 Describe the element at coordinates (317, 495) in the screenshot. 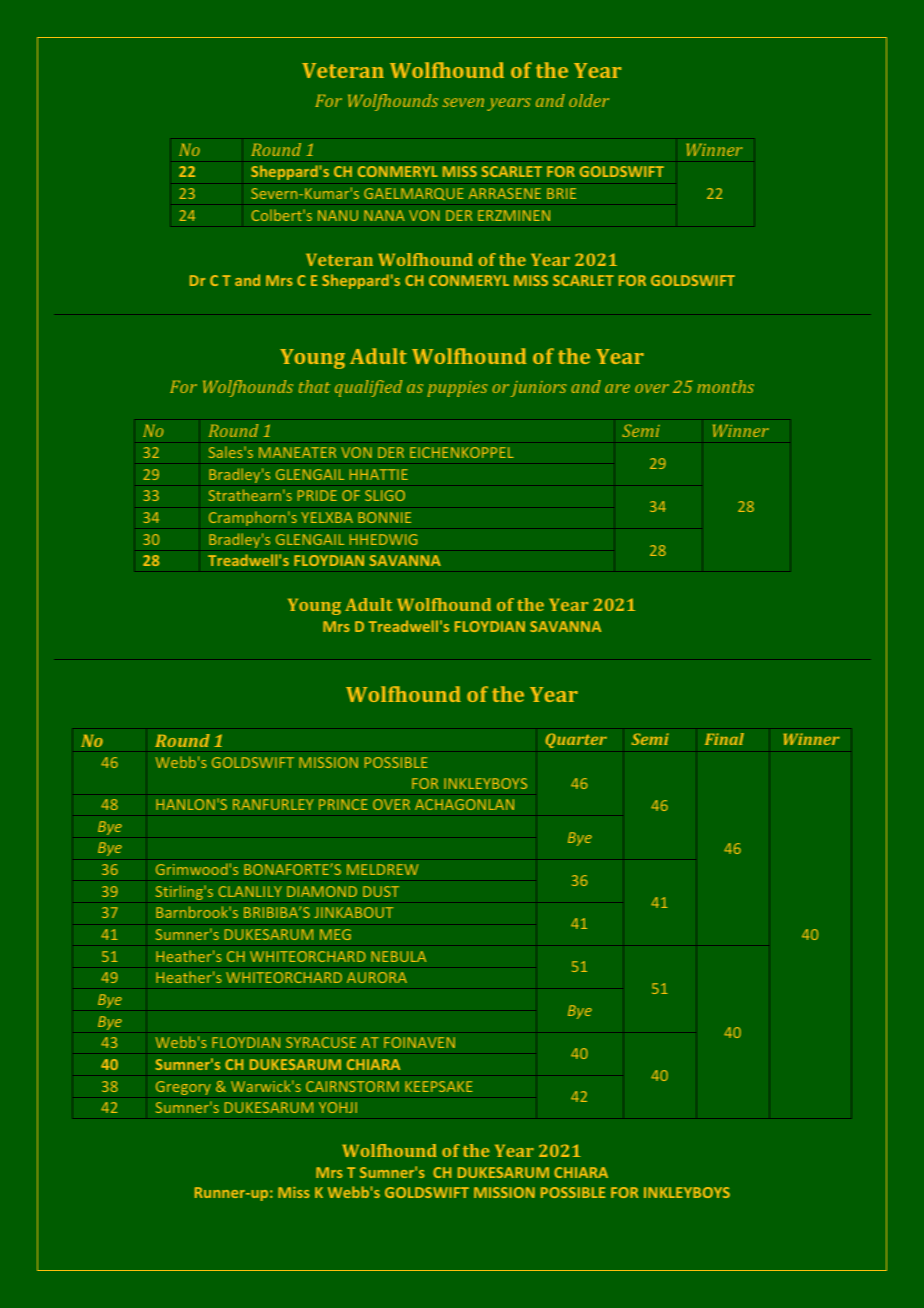

I see `PRIDE` at that location.
